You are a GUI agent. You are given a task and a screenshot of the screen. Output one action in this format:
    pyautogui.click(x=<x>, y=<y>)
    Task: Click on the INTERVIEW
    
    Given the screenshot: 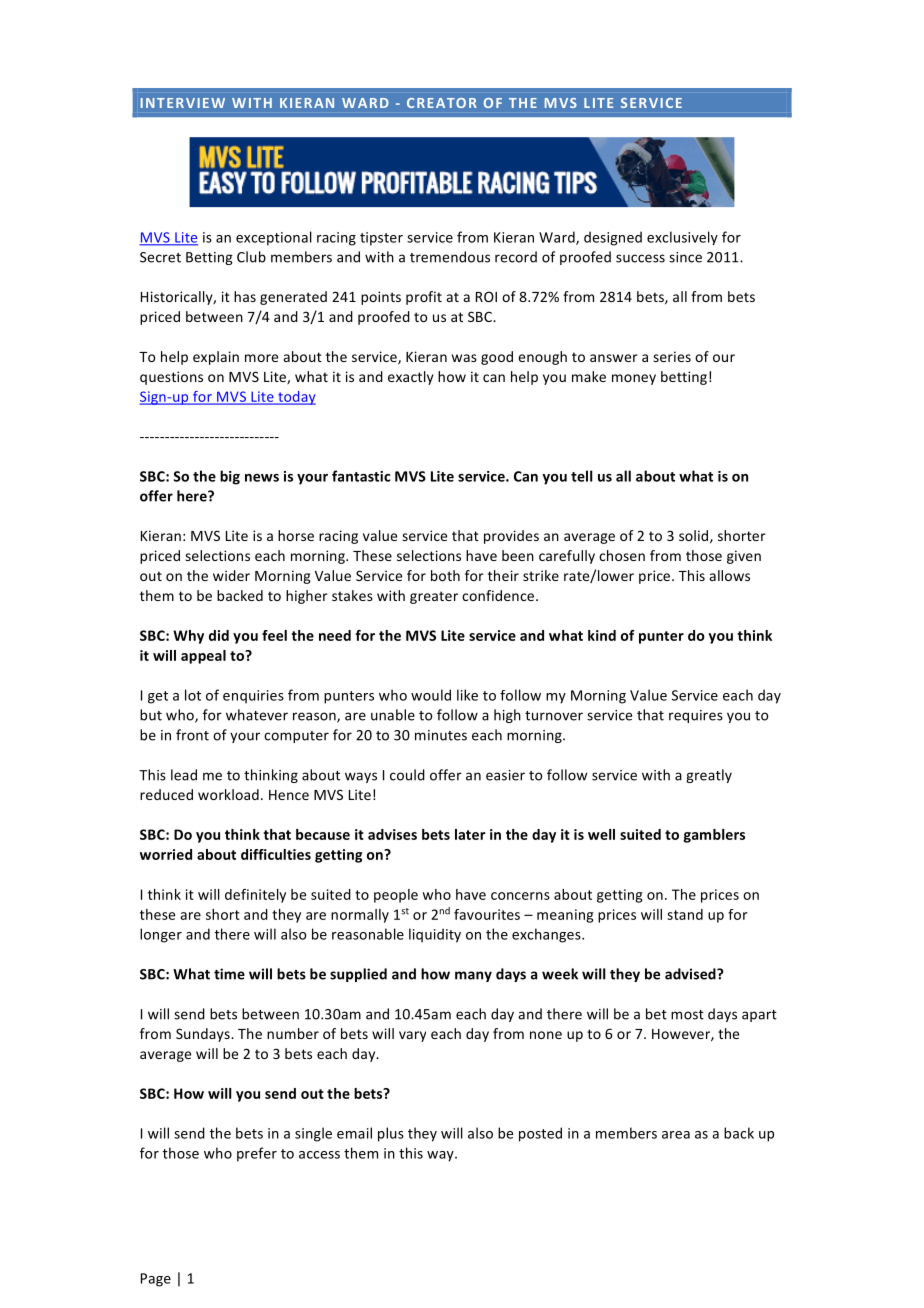 What is the action you would take?
    pyautogui.click(x=183, y=103)
